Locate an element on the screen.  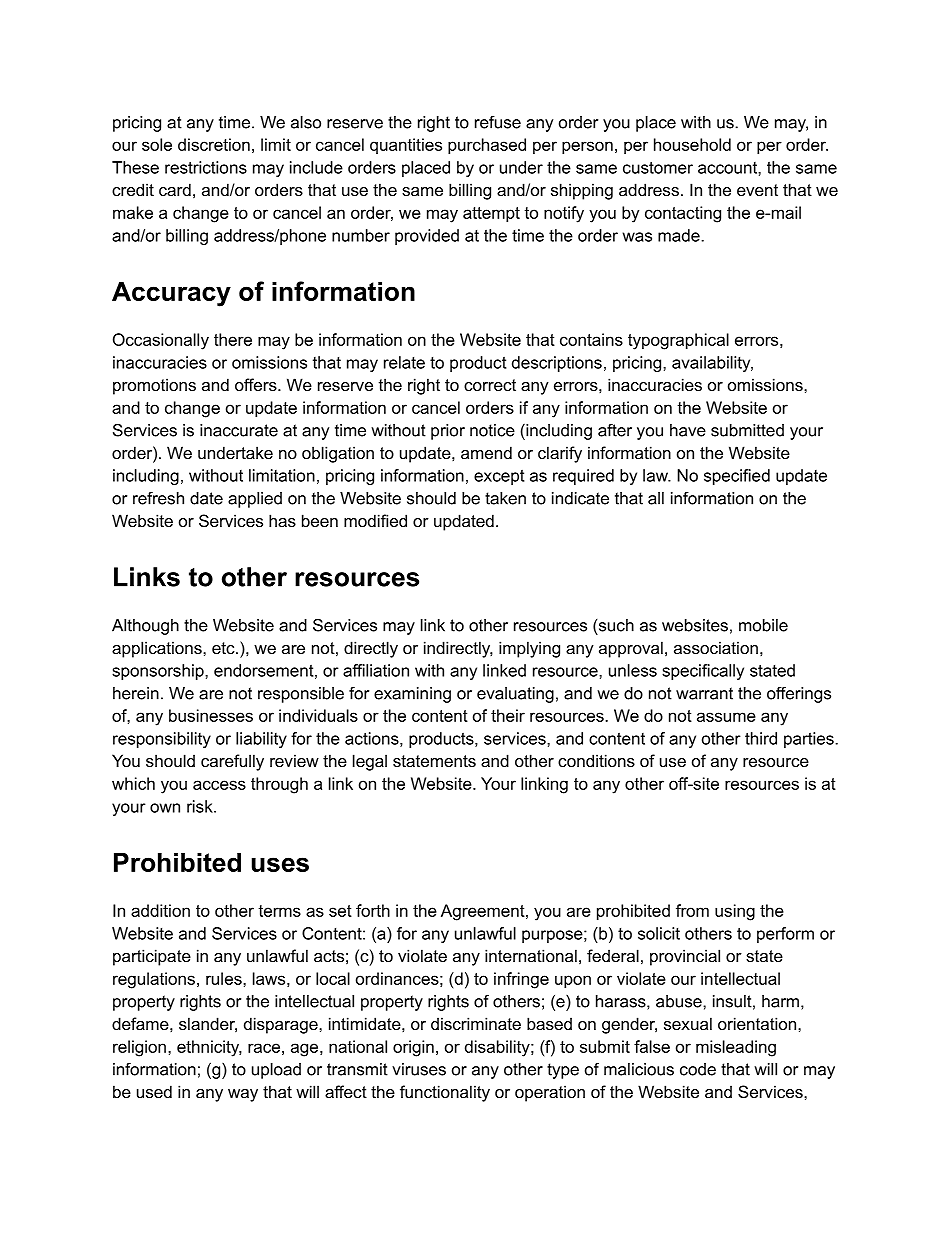
specified is located at coordinates (737, 477).
